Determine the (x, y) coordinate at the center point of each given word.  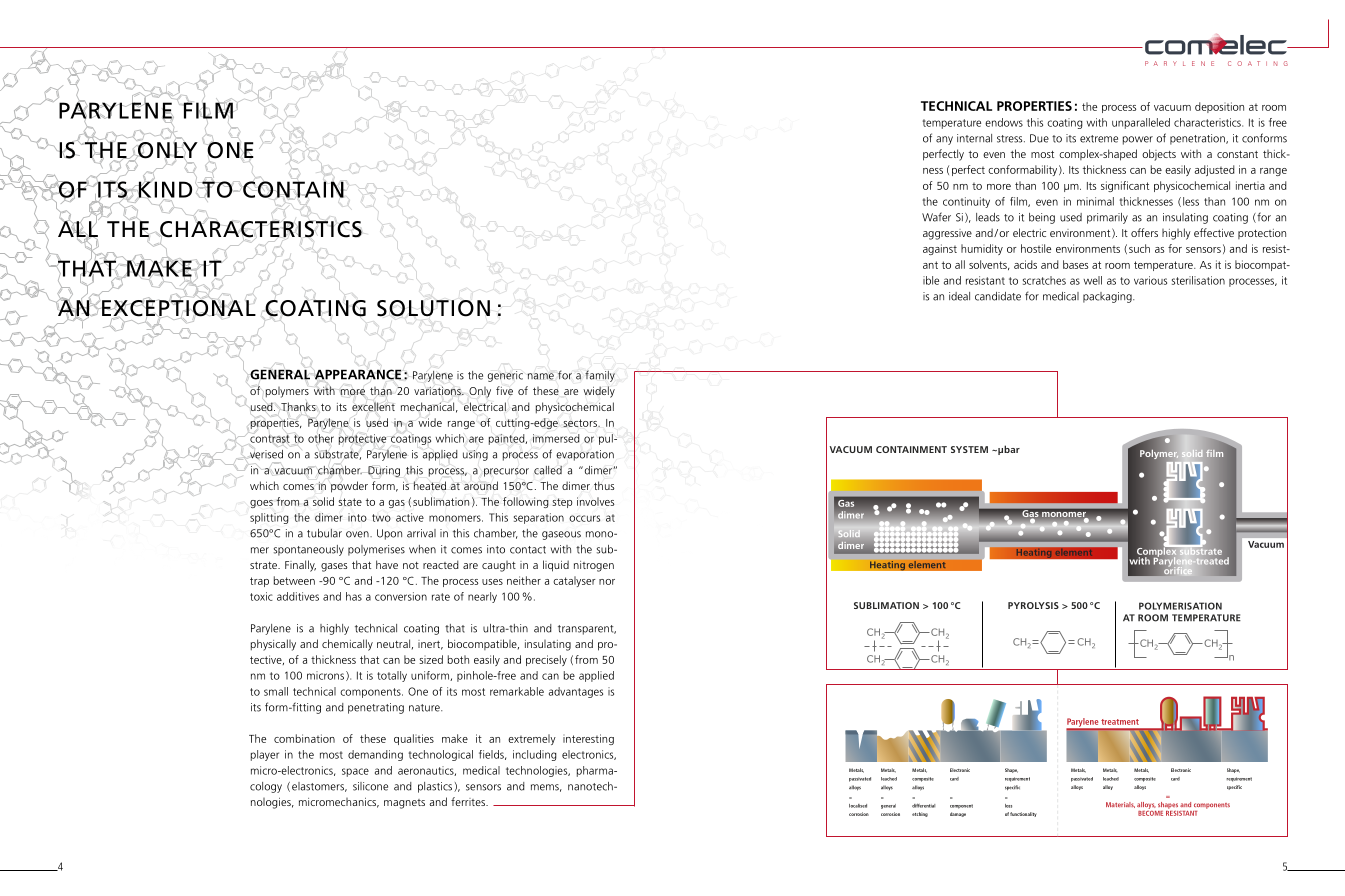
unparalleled (1141, 123)
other (321, 438)
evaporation (585, 455)
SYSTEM (969, 449)
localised (858, 806)
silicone (370, 786)
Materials (1120, 805)
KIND (164, 189)
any (944, 140)
